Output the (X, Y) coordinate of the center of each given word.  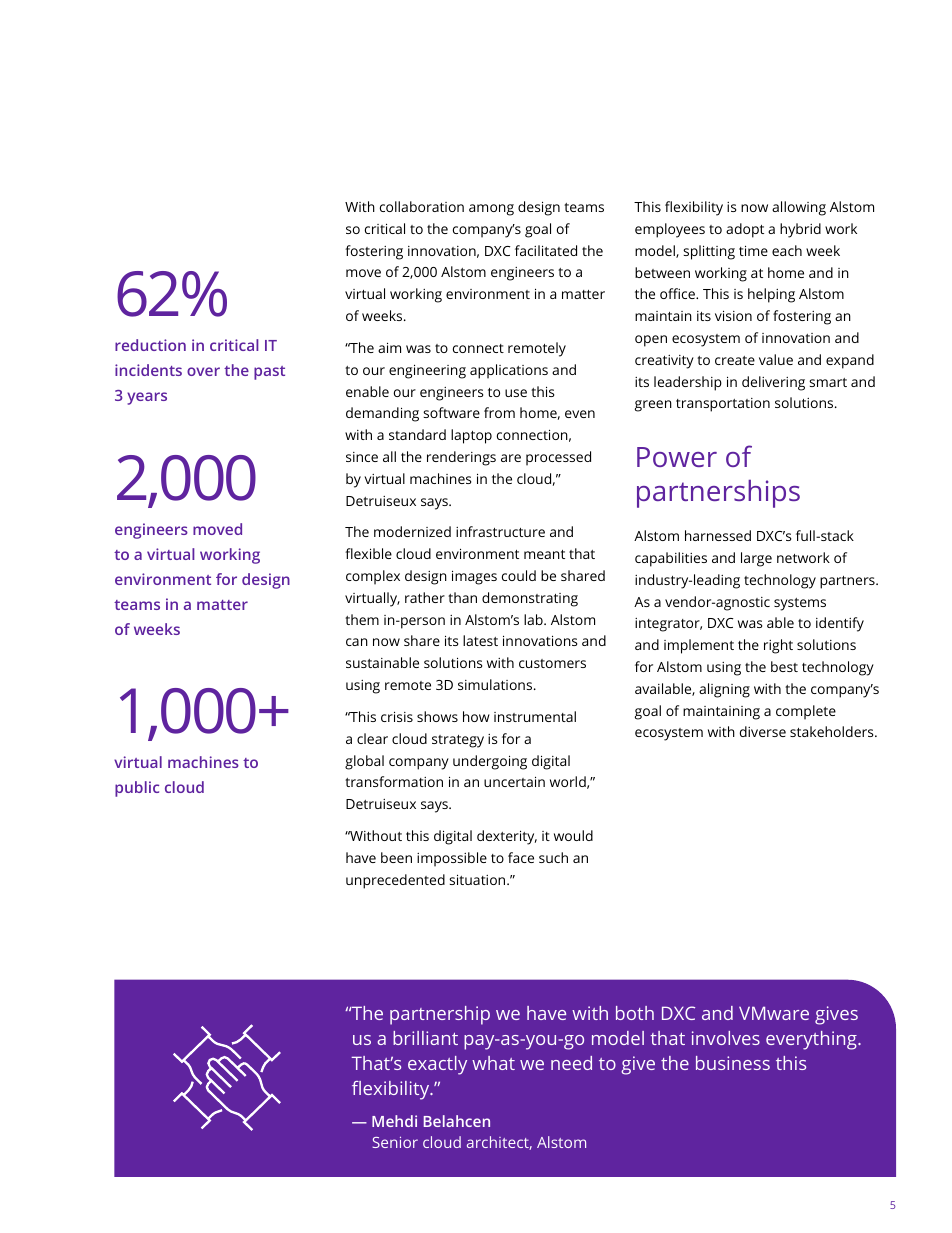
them (362, 619)
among (491, 210)
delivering (773, 383)
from (499, 412)
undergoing (490, 762)
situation (478, 879)
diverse (763, 731)
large (756, 559)
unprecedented (395, 881)
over (203, 371)
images (474, 577)
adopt (745, 230)
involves (726, 1038)
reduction (150, 345)
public (137, 789)
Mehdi (394, 1121)
